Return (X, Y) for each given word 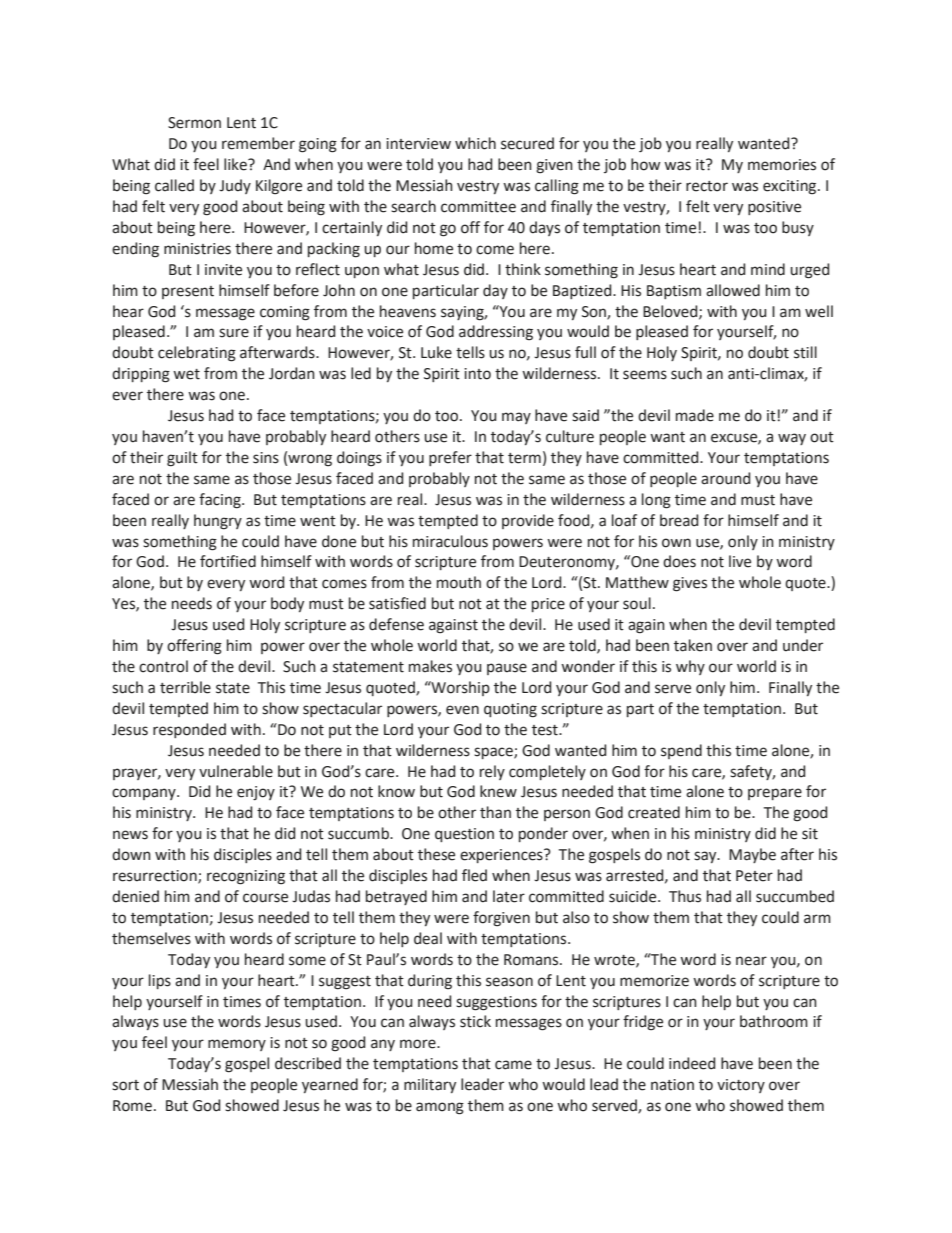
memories (782, 165)
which (475, 143)
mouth (459, 582)
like (236, 164)
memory (237, 1045)
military (430, 1085)
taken (693, 645)
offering (194, 647)
